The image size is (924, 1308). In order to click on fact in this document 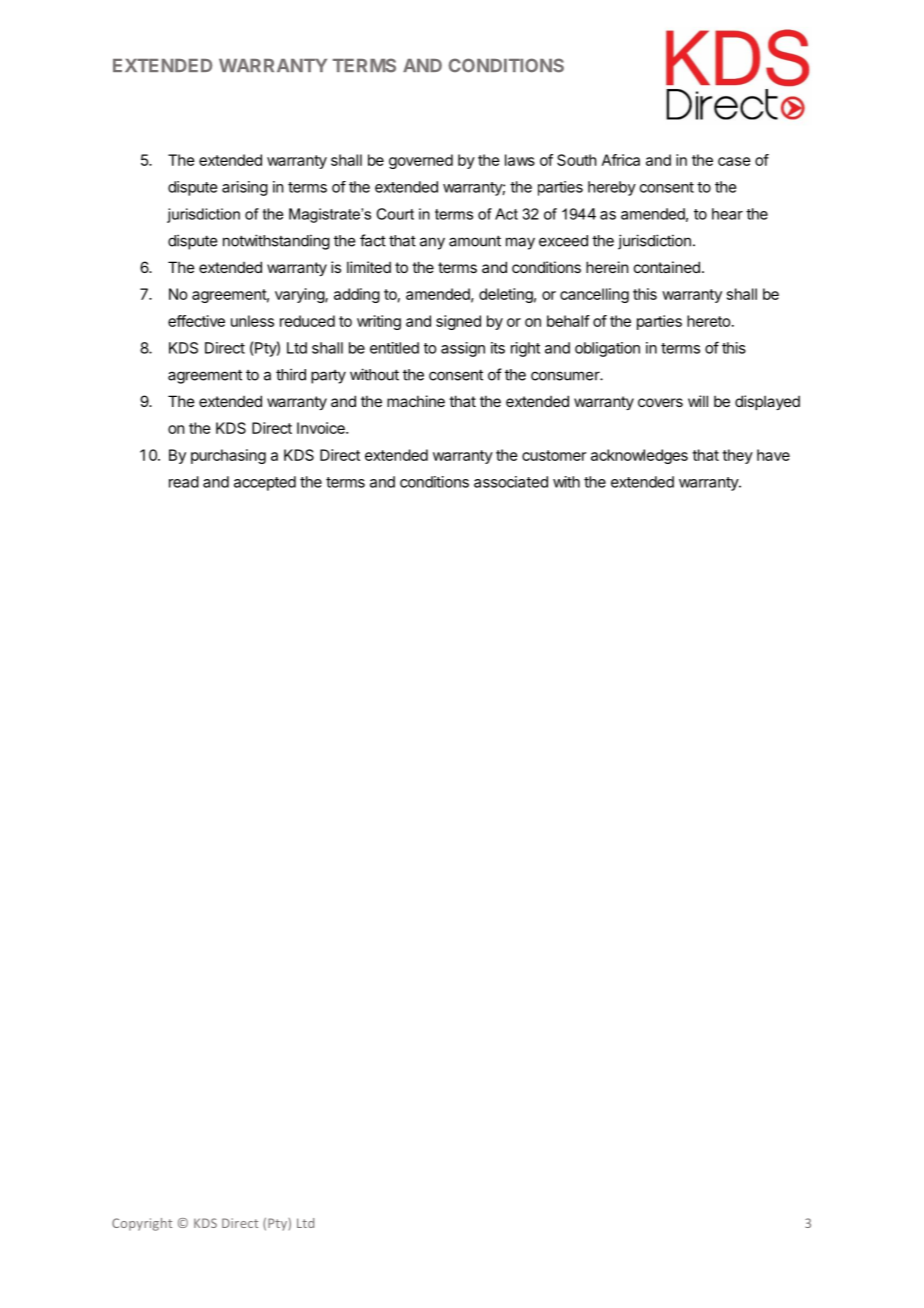, I will do `click(373, 240)`.
